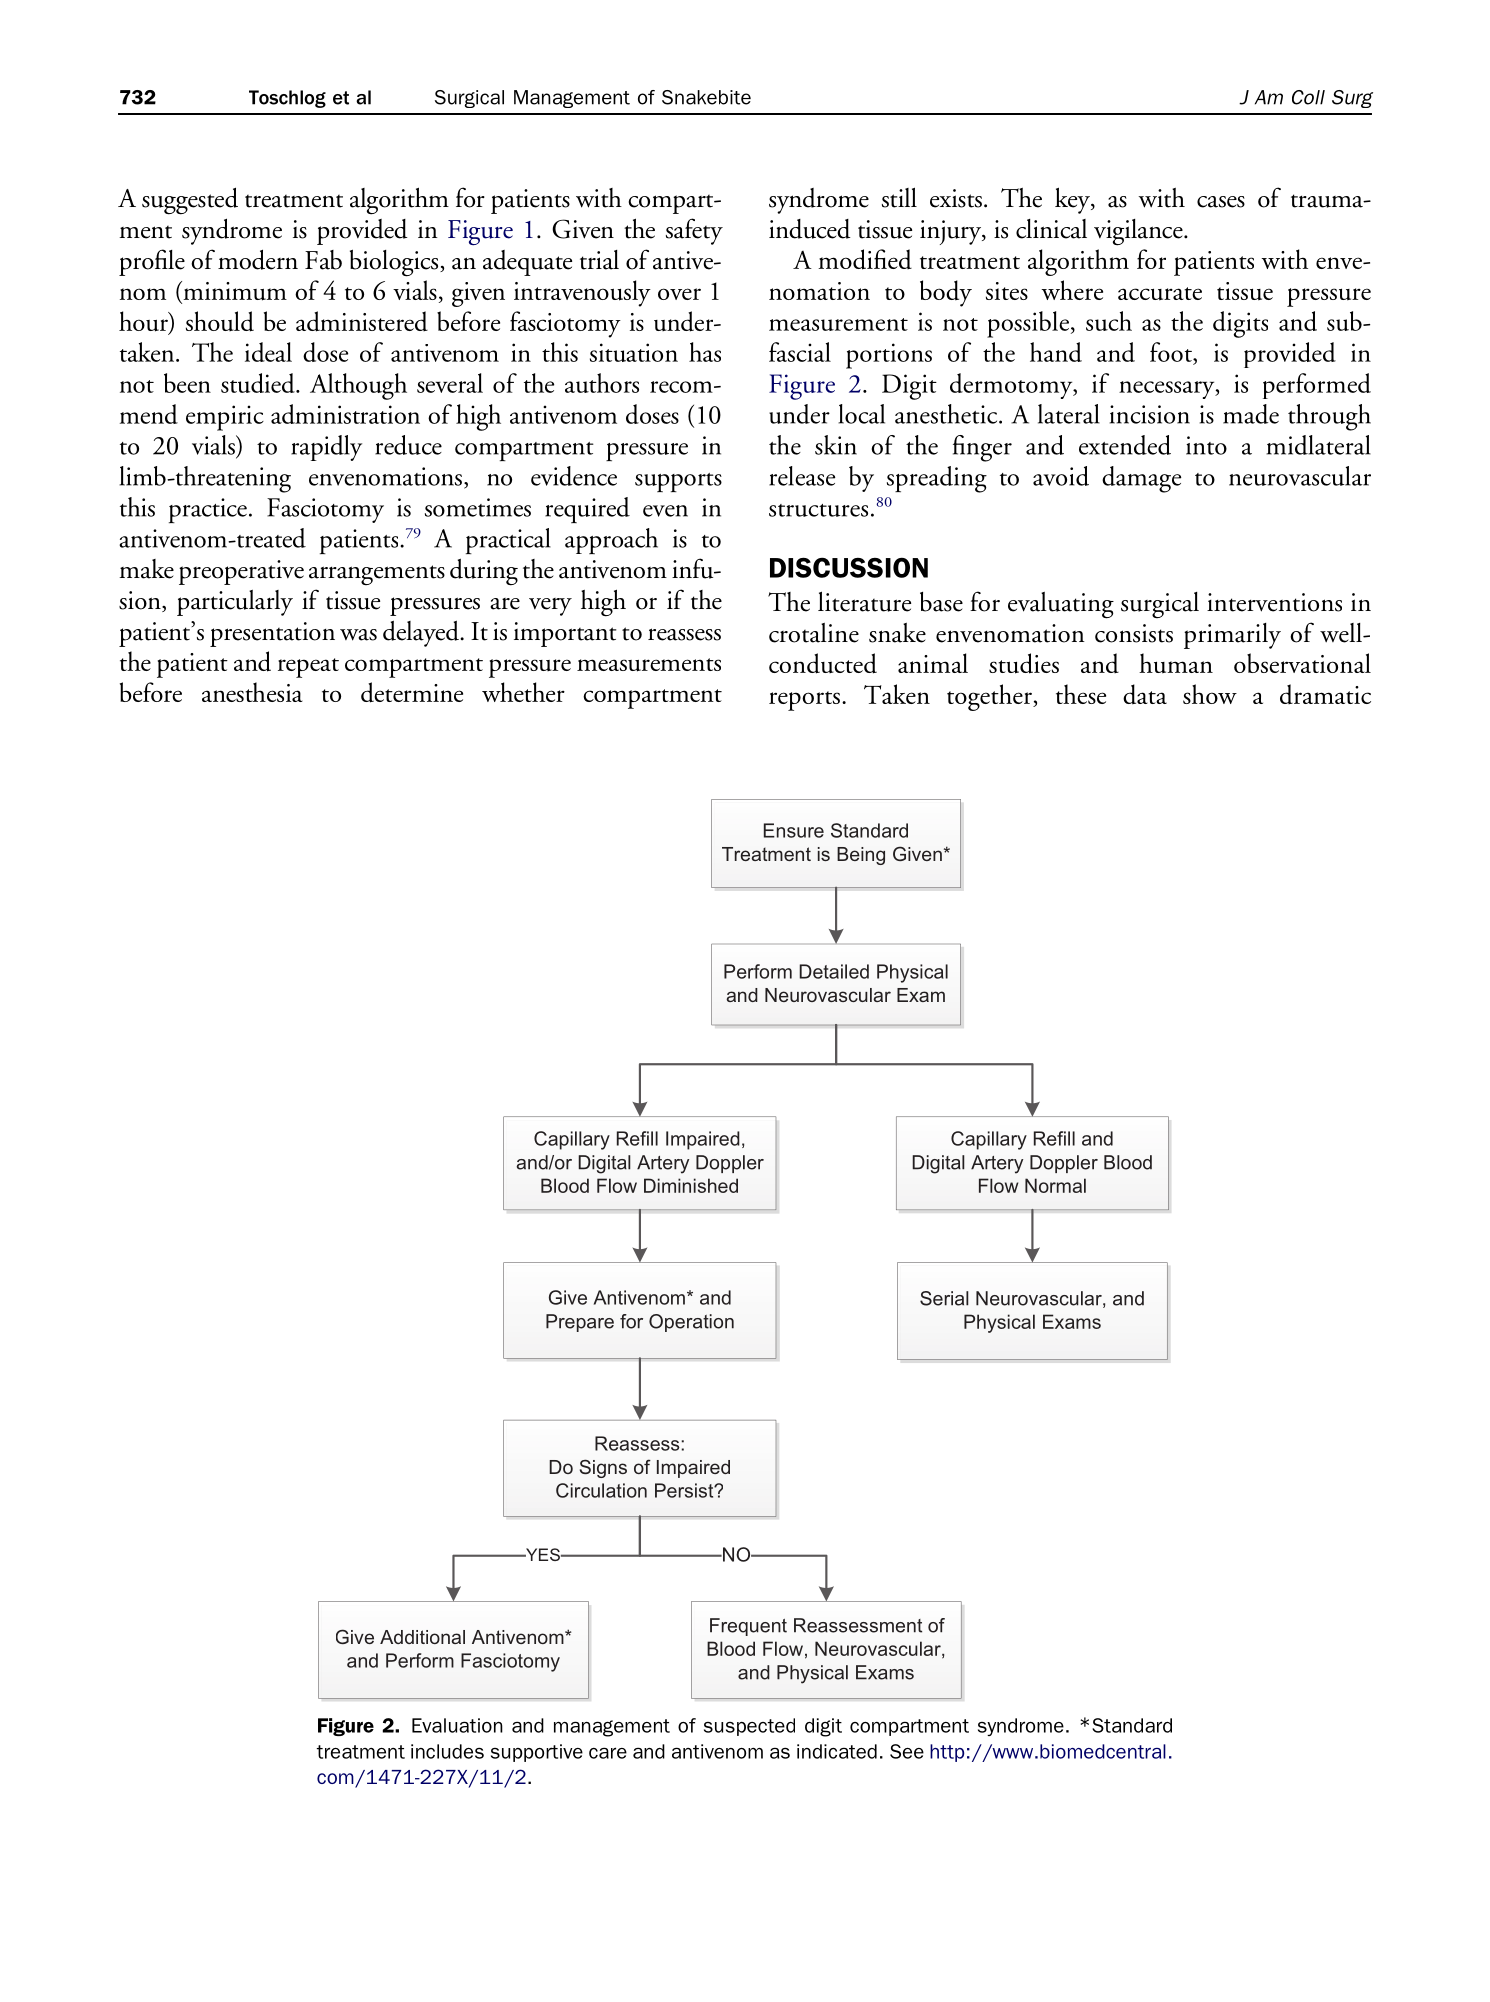 The width and height of the image is (1490, 2002). What do you see at coordinates (252, 692) in the image?
I see `anesthesia` at bounding box center [252, 692].
